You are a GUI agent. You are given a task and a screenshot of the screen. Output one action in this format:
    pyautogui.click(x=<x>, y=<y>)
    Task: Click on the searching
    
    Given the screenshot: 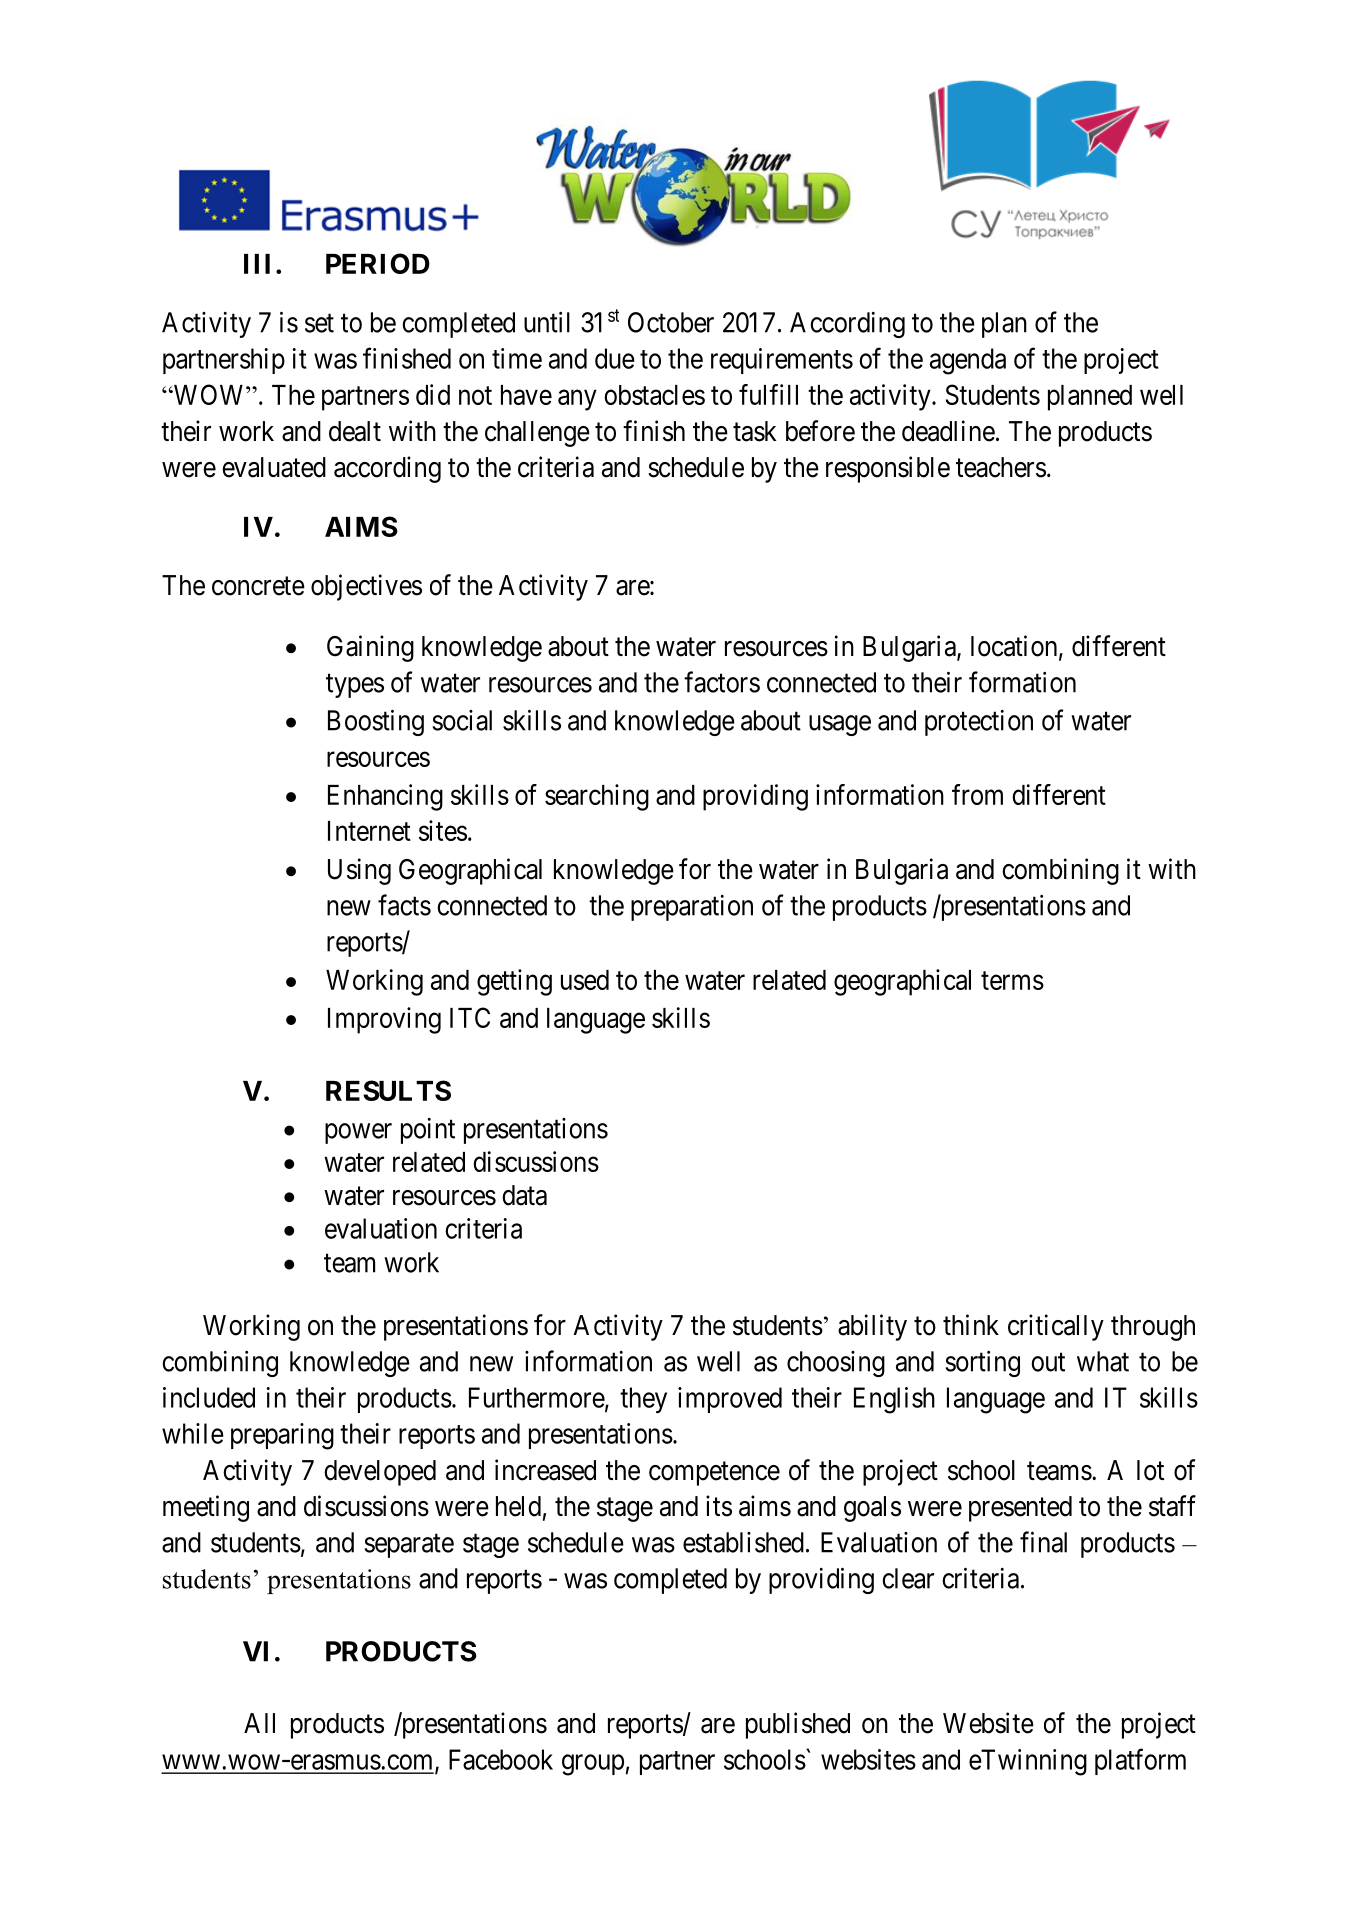 What is the action you would take?
    pyautogui.click(x=597, y=797)
